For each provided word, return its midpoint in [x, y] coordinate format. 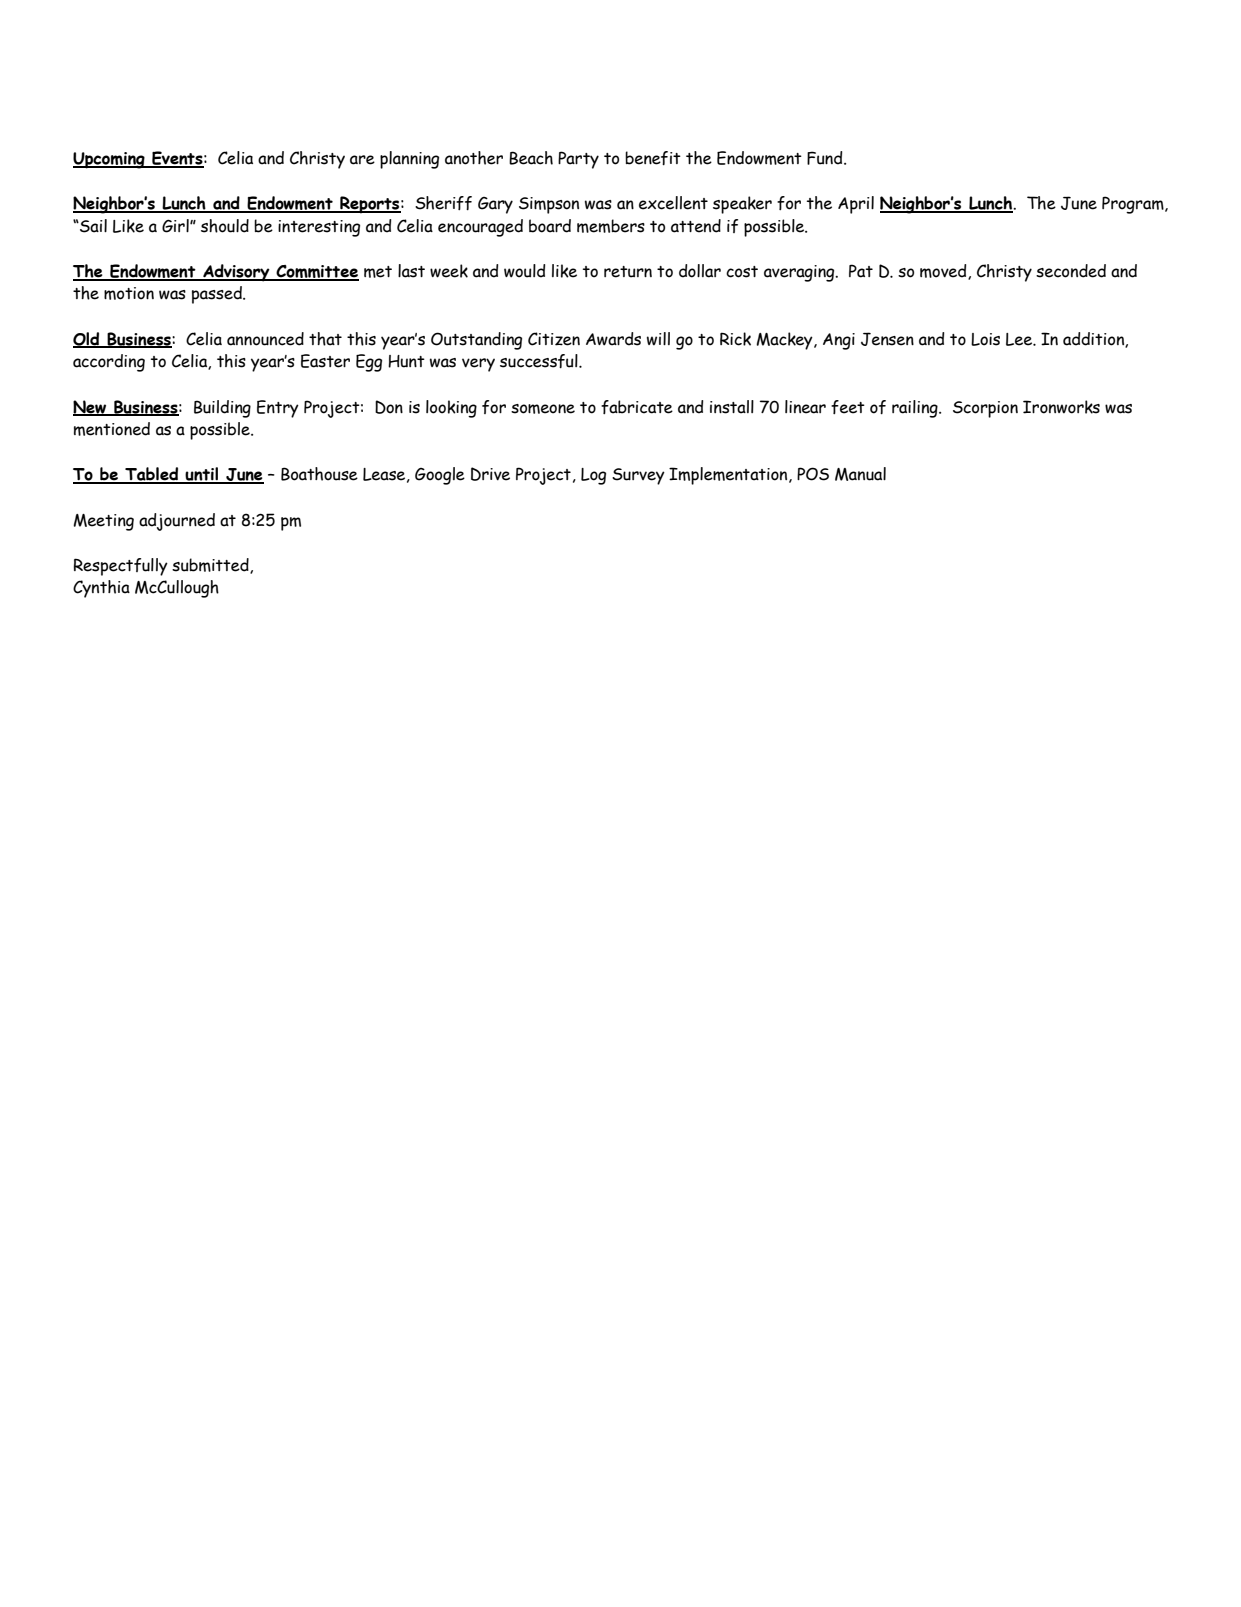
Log [593, 476]
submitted [211, 566]
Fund [826, 158]
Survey [638, 476]
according [109, 363]
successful [540, 361]
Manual [860, 474]
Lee [1020, 339]
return [628, 272]
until [202, 475]
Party [578, 160]
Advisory [236, 273]
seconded [1071, 271]
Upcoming [110, 160]
